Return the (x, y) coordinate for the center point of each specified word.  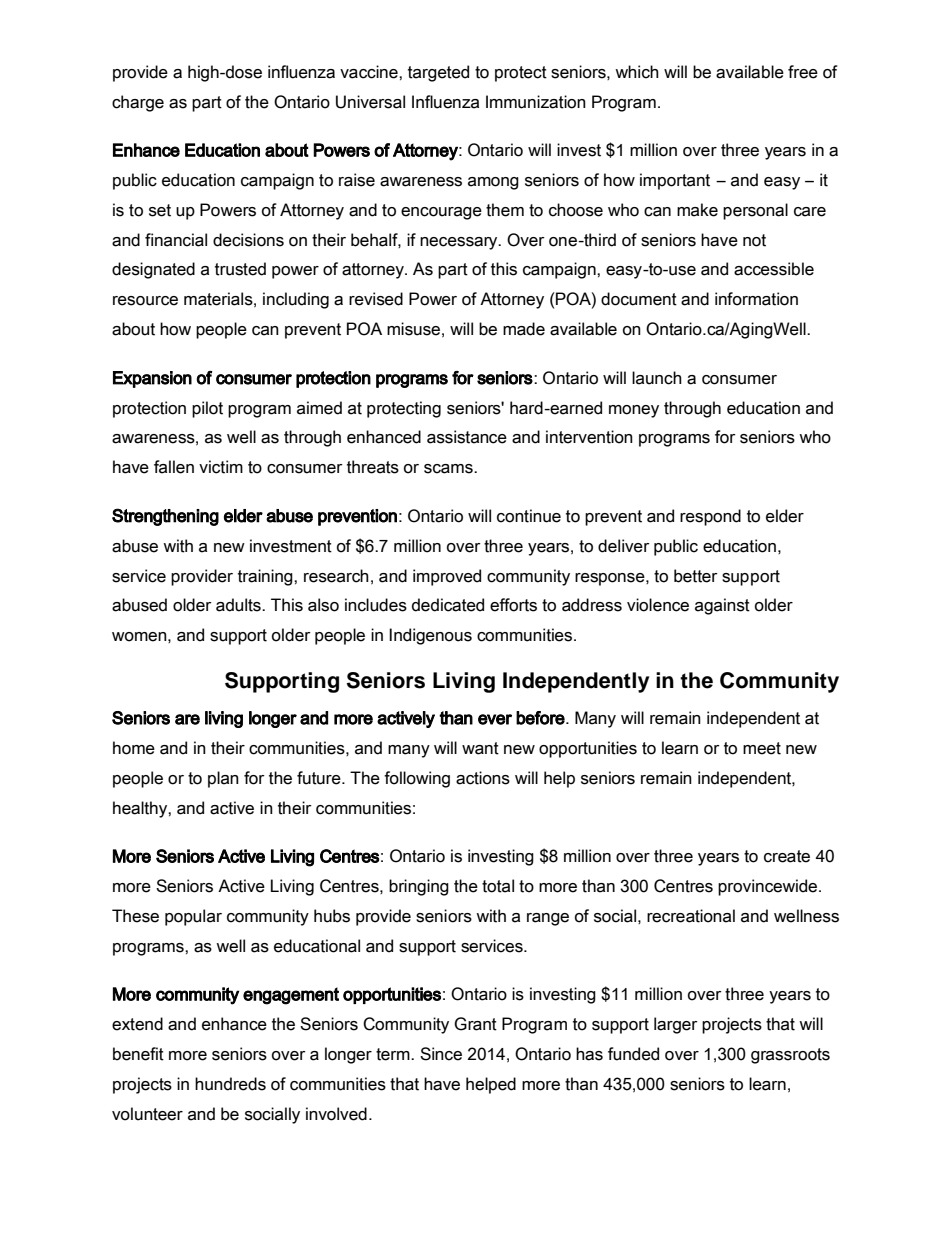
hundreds (230, 1084)
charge (138, 103)
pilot (207, 409)
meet (762, 748)
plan (223, 779)
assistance (467, 437)
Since (441, 1054)
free (803, 72)
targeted (438, 73)
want (480, 748)
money (634, 411)
